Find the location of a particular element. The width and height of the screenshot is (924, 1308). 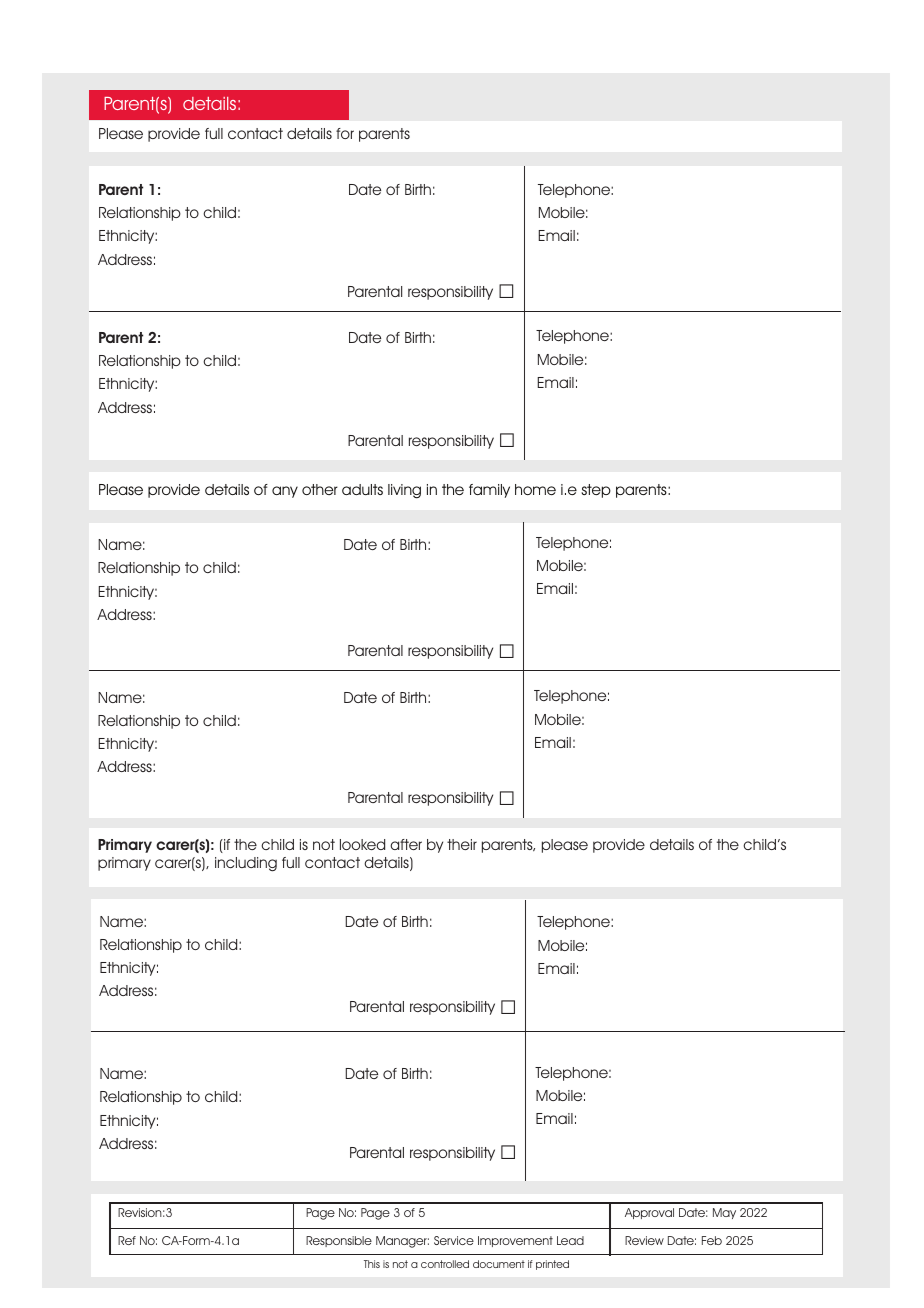

Review is located at coordinates (644, 1240).
